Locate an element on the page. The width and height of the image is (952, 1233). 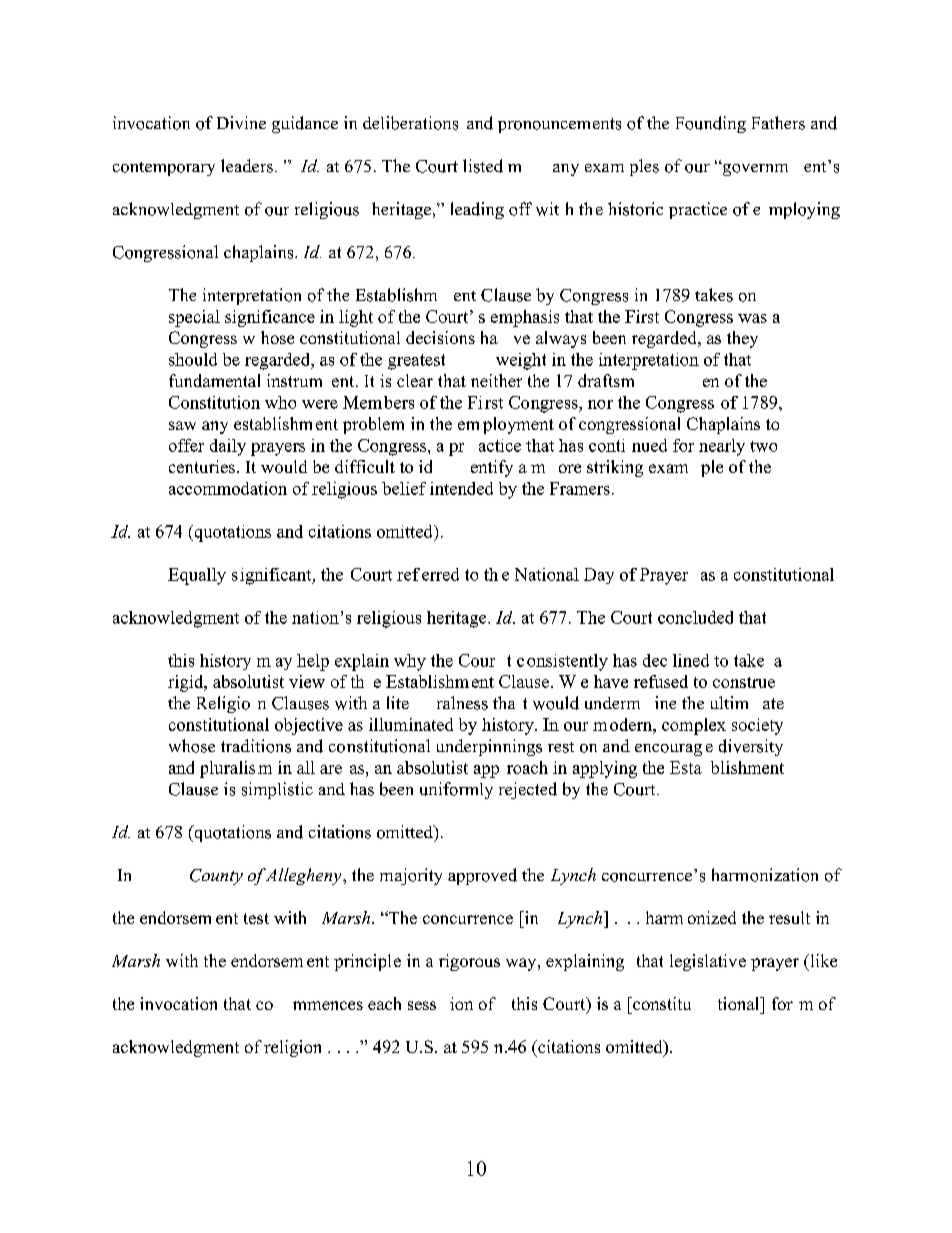
two is located at coordinates (763, 446).
